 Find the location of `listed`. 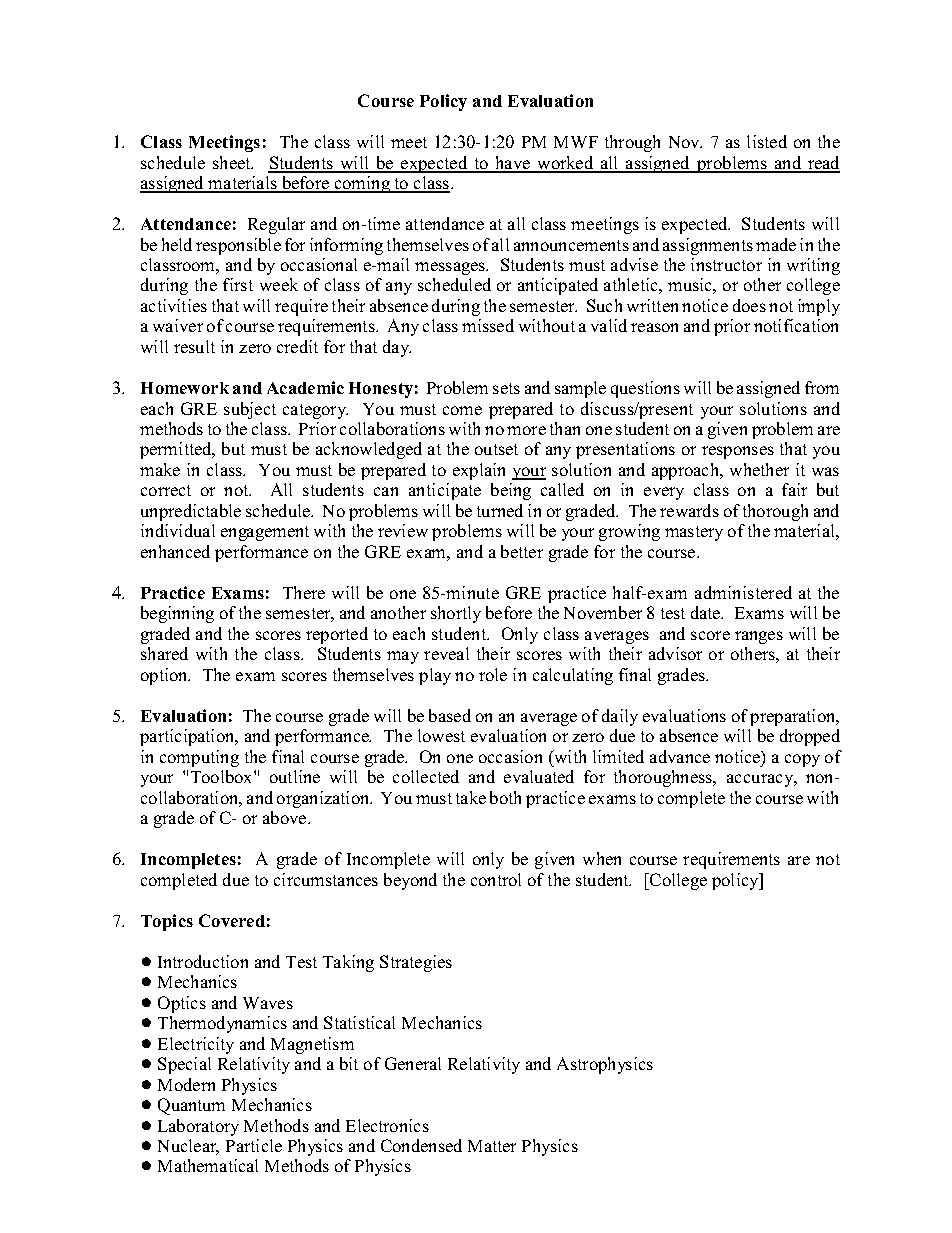

listed is located at coordinates (767, 141).
